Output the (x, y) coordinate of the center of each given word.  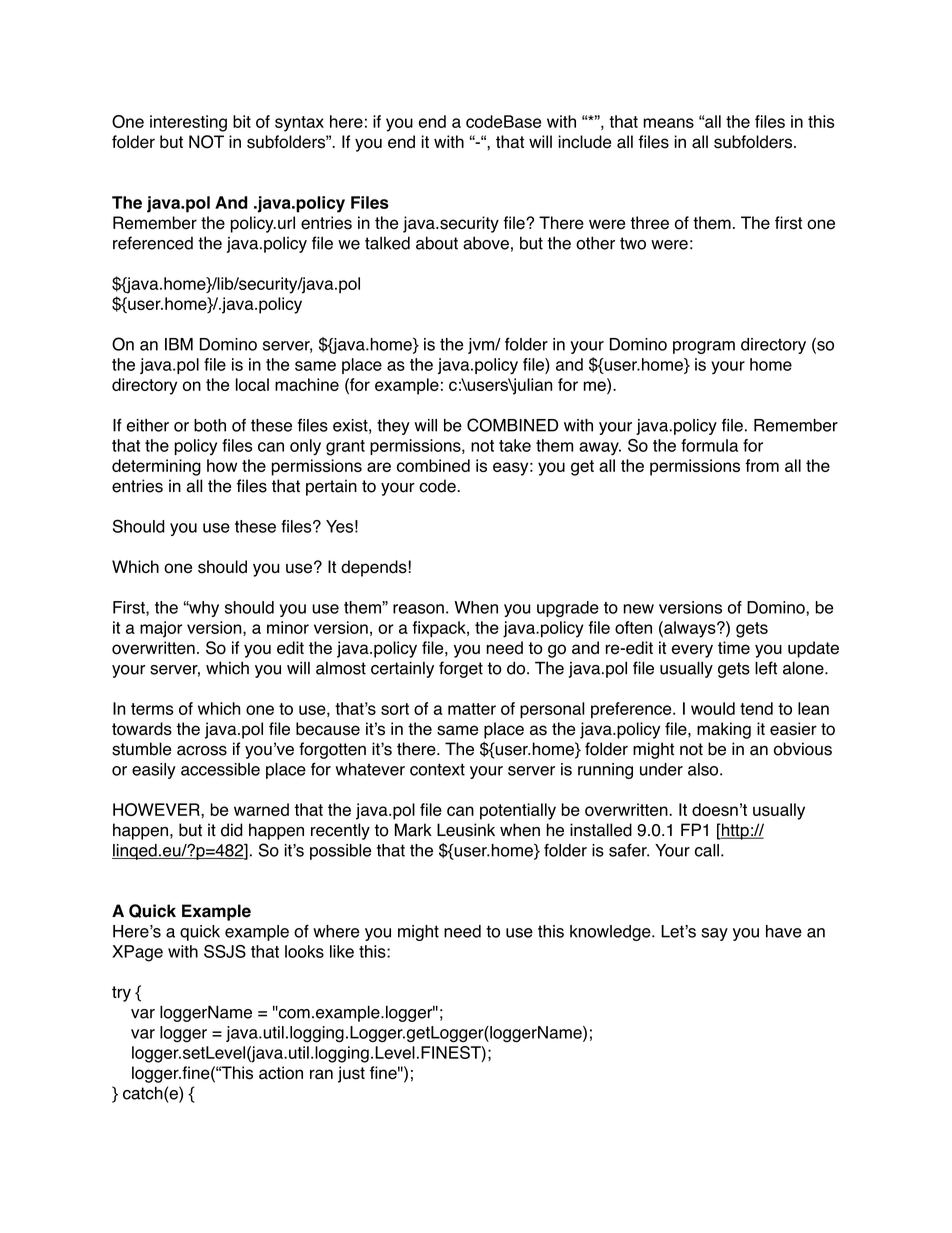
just (351, 1074)
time (734, 648)
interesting (188, 123)
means (668, 123)
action (281, 1073)
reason (418, 609)
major (161, 629)
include (584, 142)
